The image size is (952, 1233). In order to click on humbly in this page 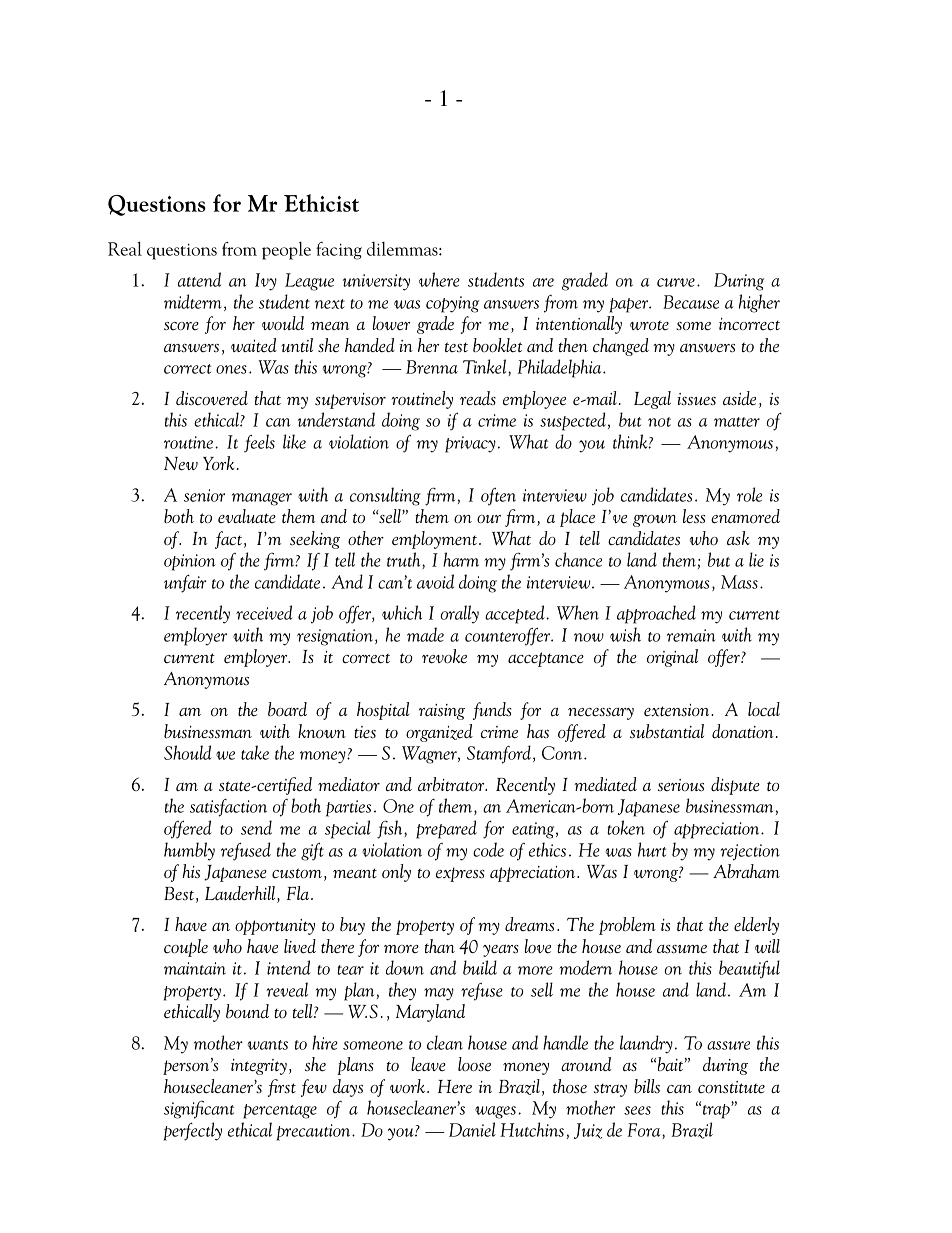, I will do `click(189, 851)`.
